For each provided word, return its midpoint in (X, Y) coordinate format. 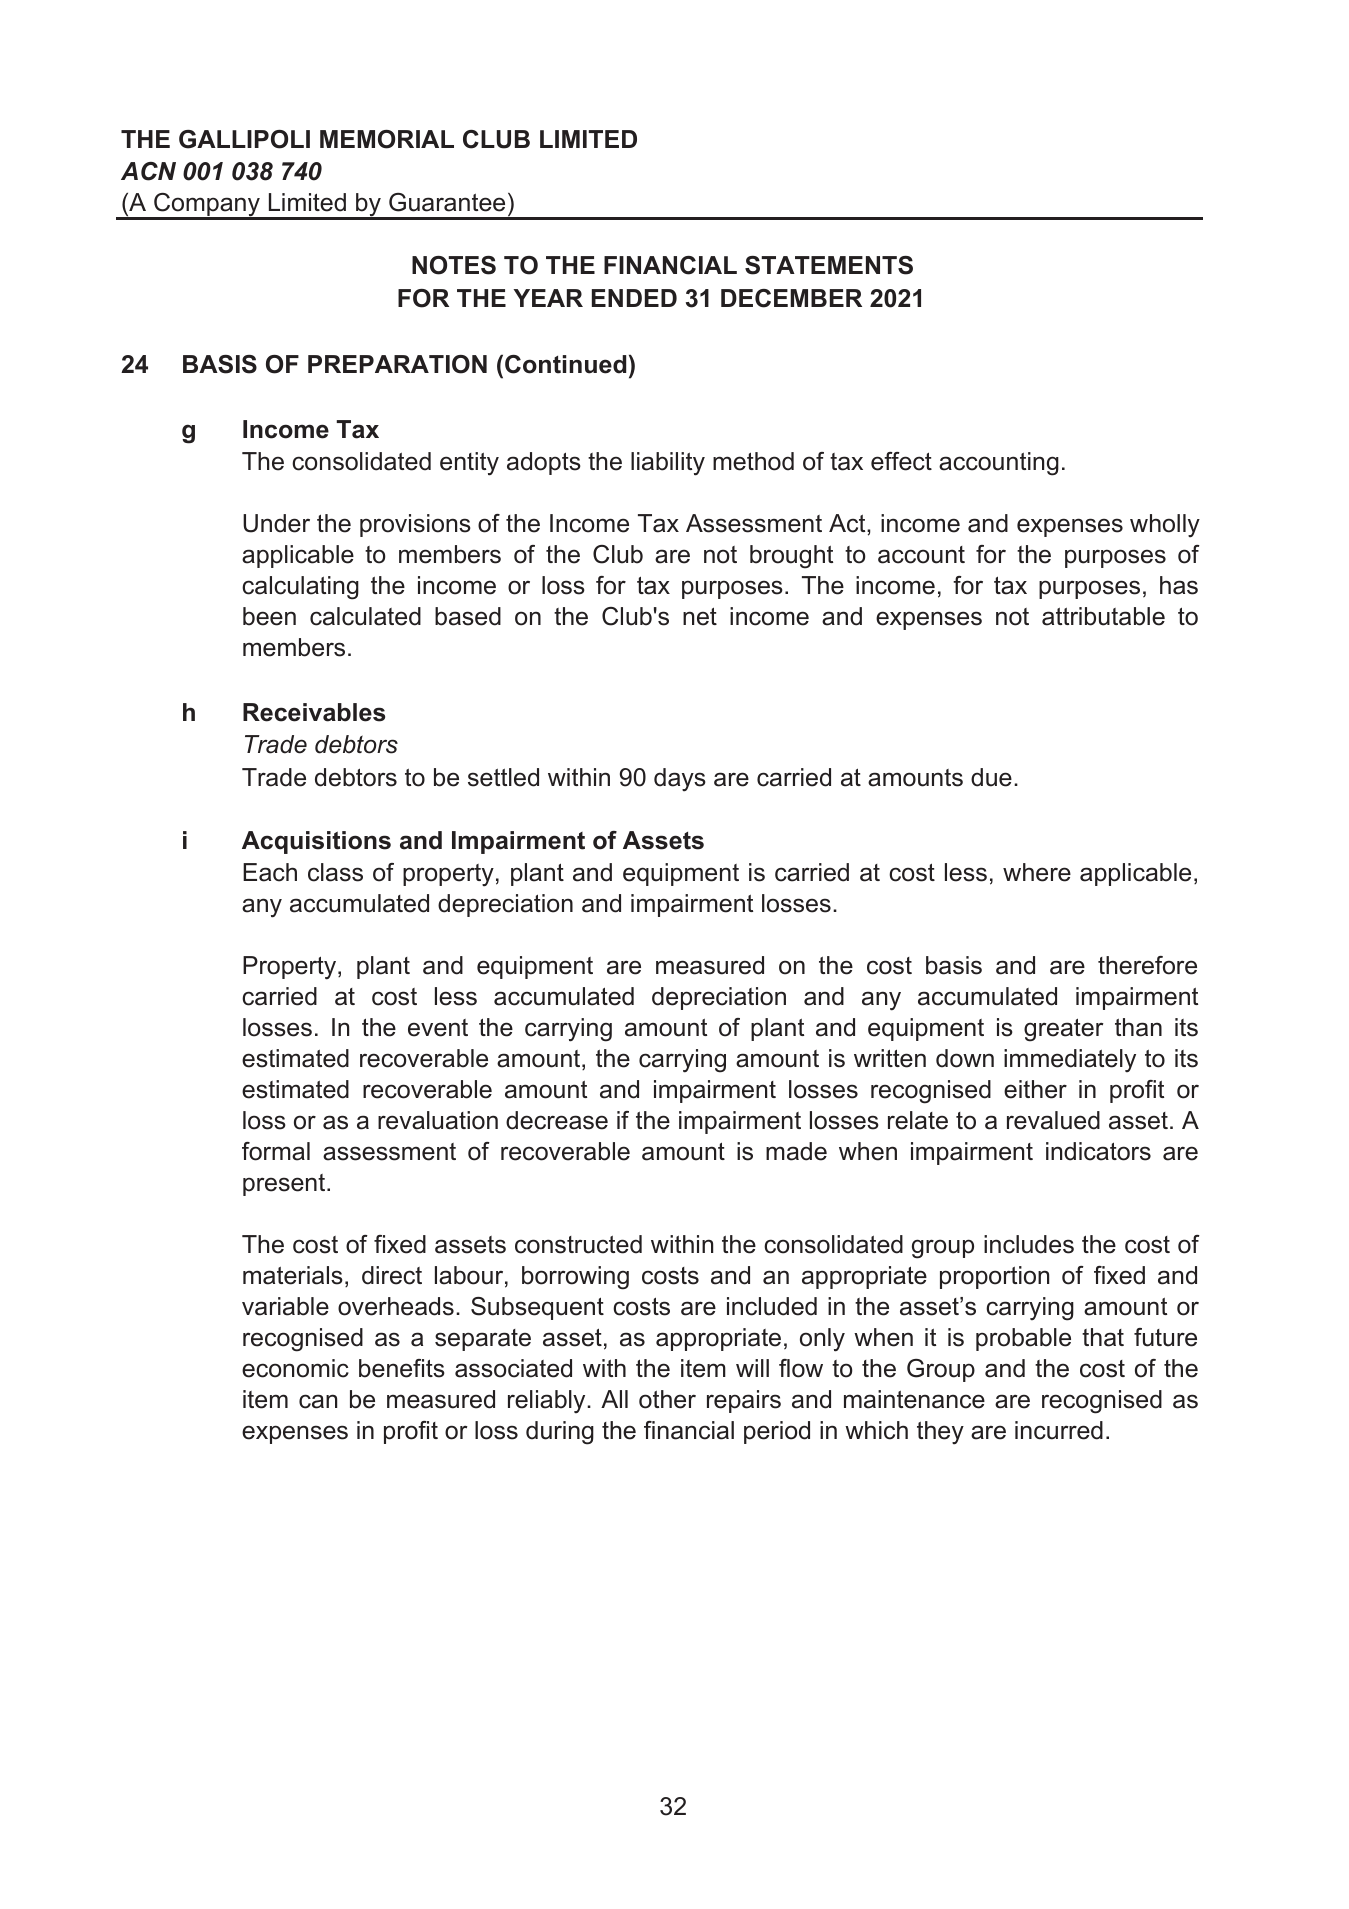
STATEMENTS (829, 265)
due (991, 777)
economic (295, 1368)
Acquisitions (316, 842)
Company (207, 206)
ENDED (634, 298)
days (680, 780)
